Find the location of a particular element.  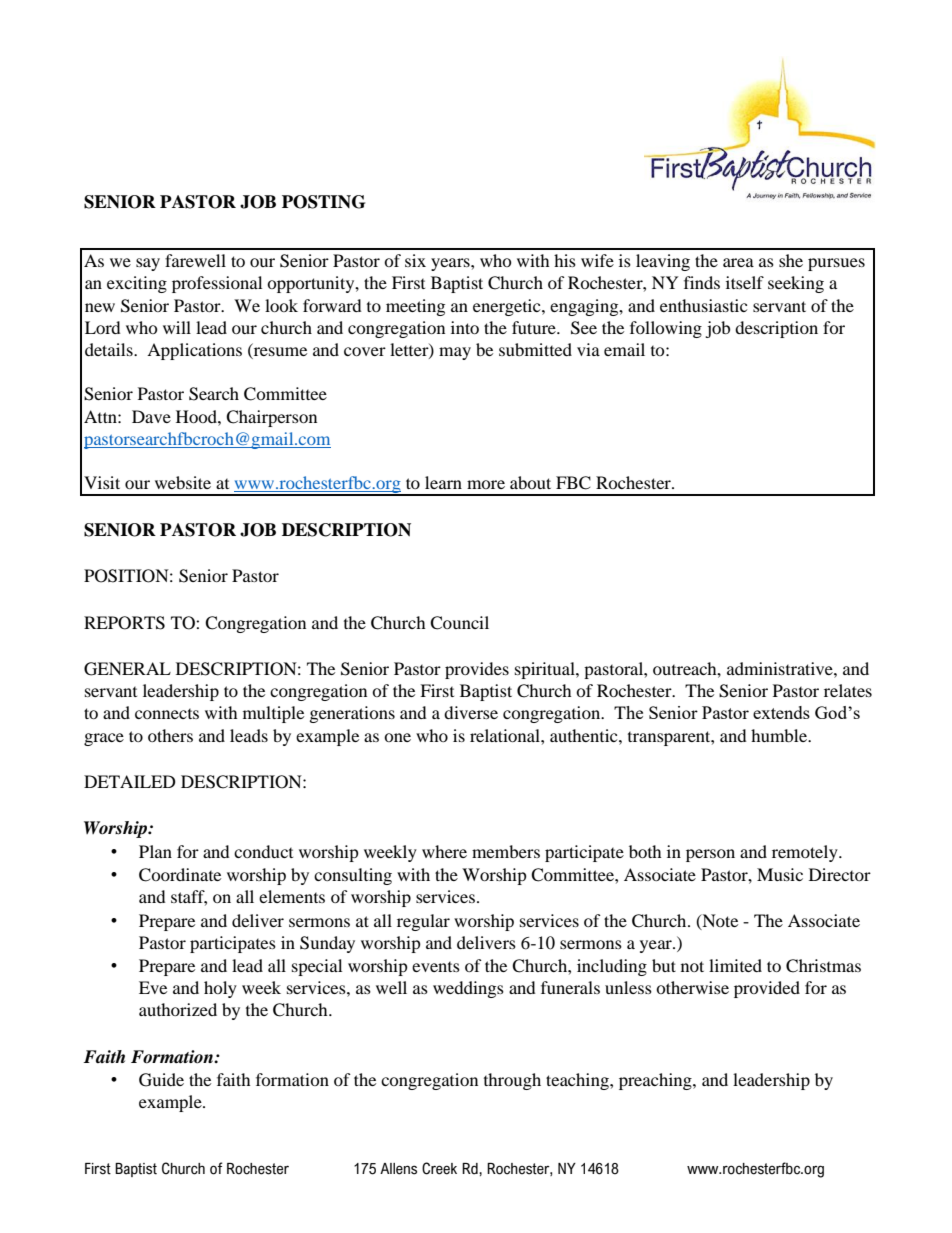

six is located at coordinates (415, 260).
